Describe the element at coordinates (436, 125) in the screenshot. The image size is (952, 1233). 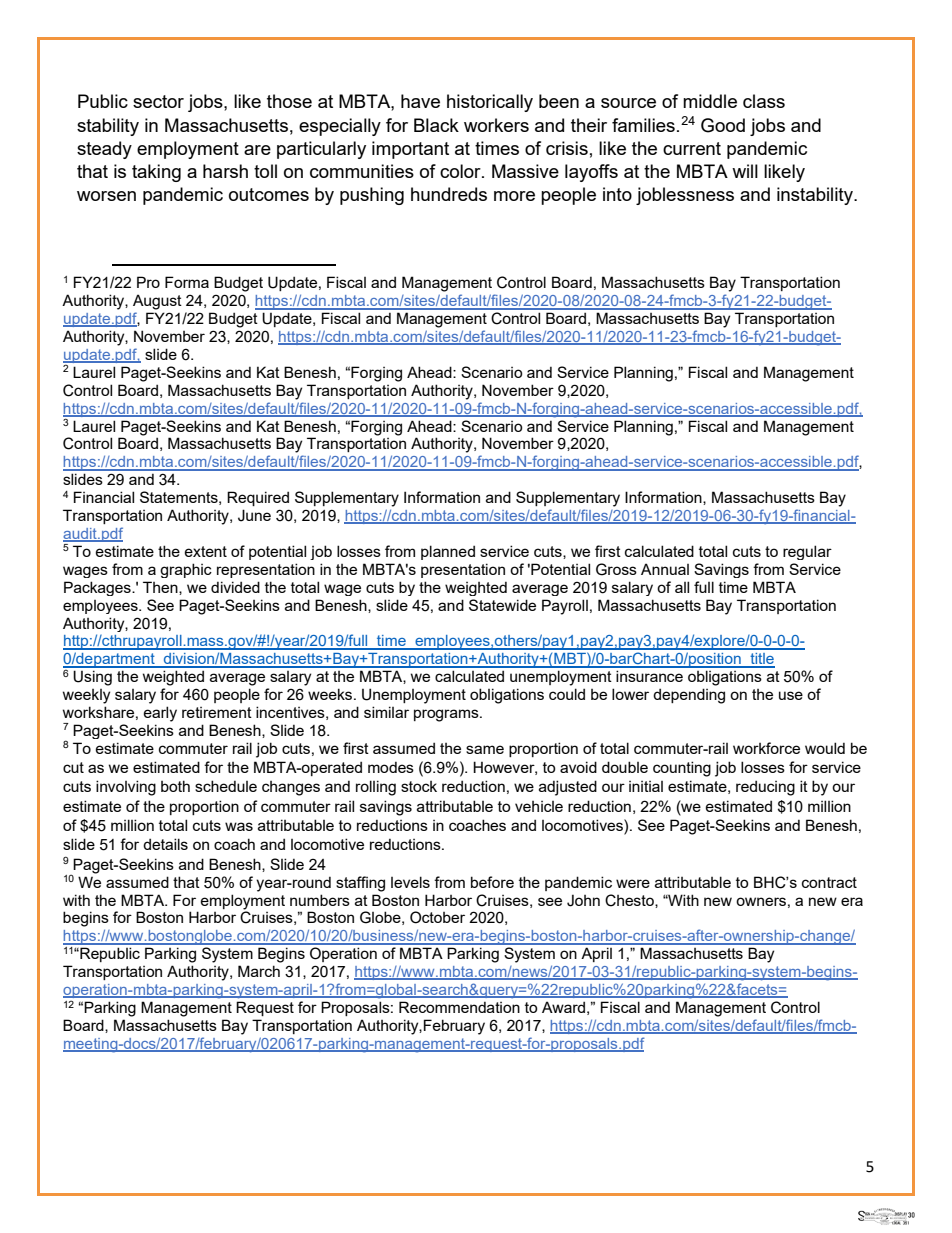
I see `Black` at that location.
